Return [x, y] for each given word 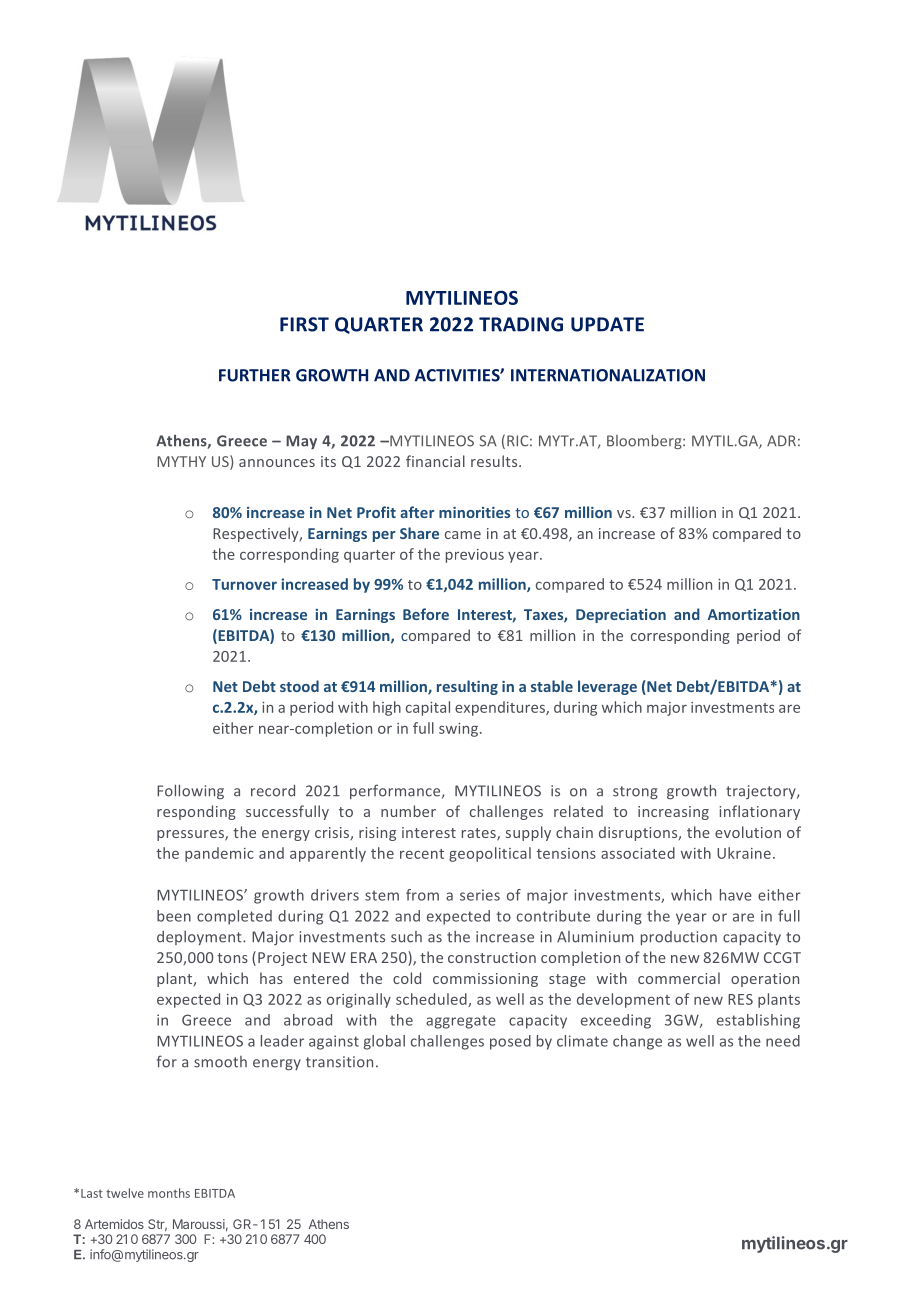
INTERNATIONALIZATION [608, 375]
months [169, 1193]
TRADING [521, 324]
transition [339, 1062]
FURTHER [255, 375]
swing [460, 730]
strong [635, 792]
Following [190, 791]
